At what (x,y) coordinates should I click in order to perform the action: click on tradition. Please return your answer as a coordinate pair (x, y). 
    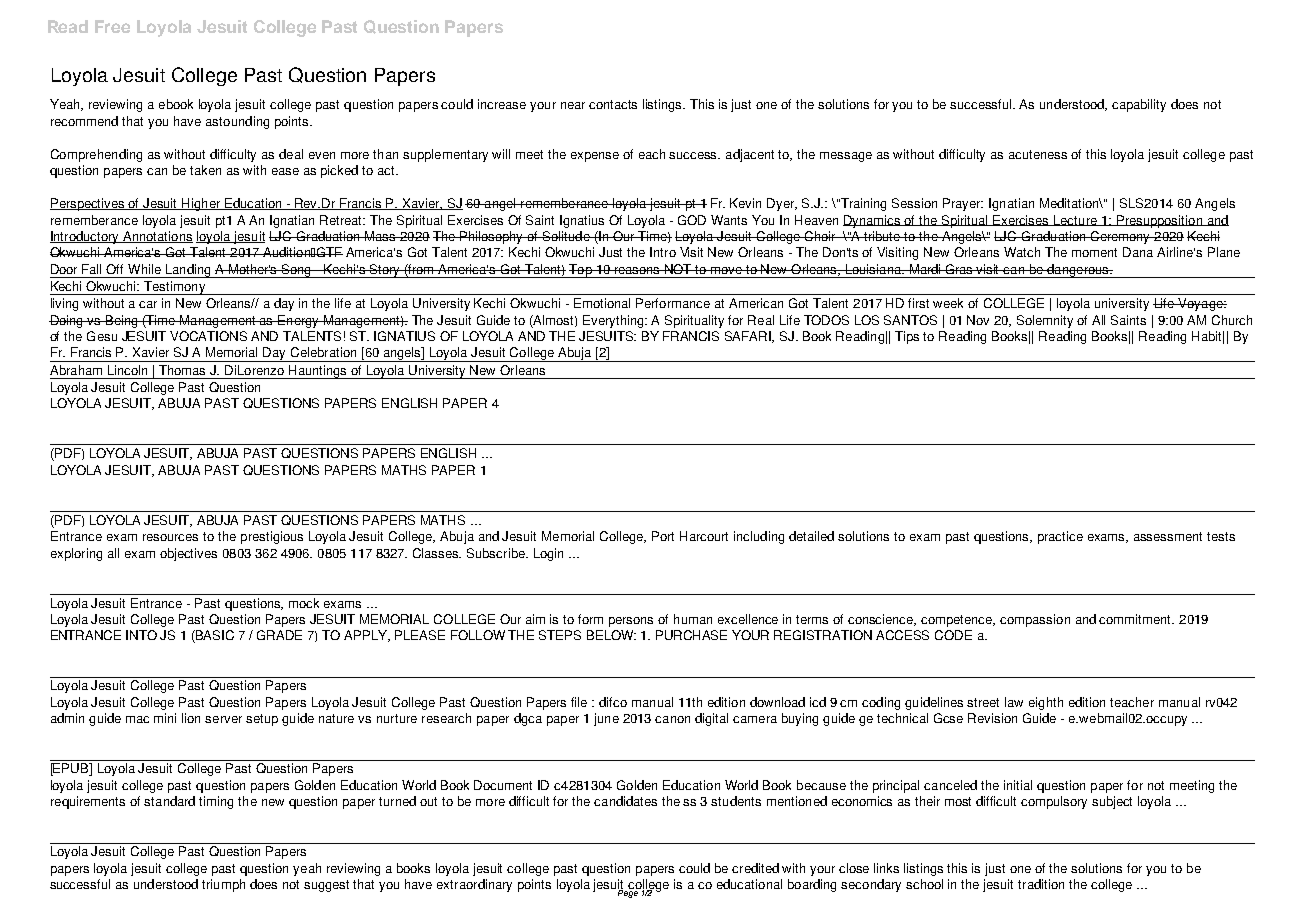
    Looking at the image, I should click on (1041, 884).
